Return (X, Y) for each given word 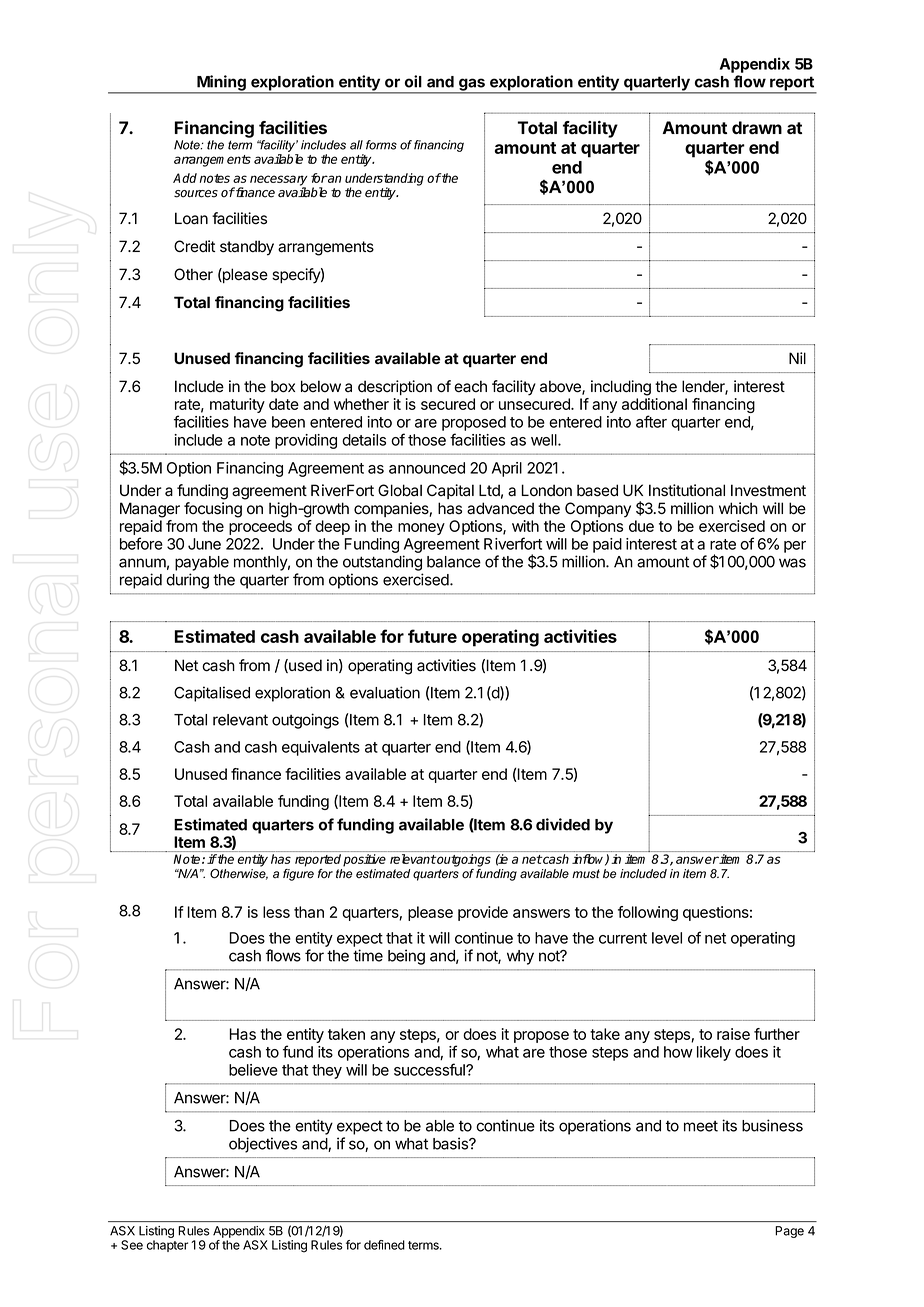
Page (789, 1232)
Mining (221, 84)
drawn (757, 127)
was (792, 563)
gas (472, 85)
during (187, 581)
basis (451, 1143)
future (432, 636)
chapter (167, 1246)
